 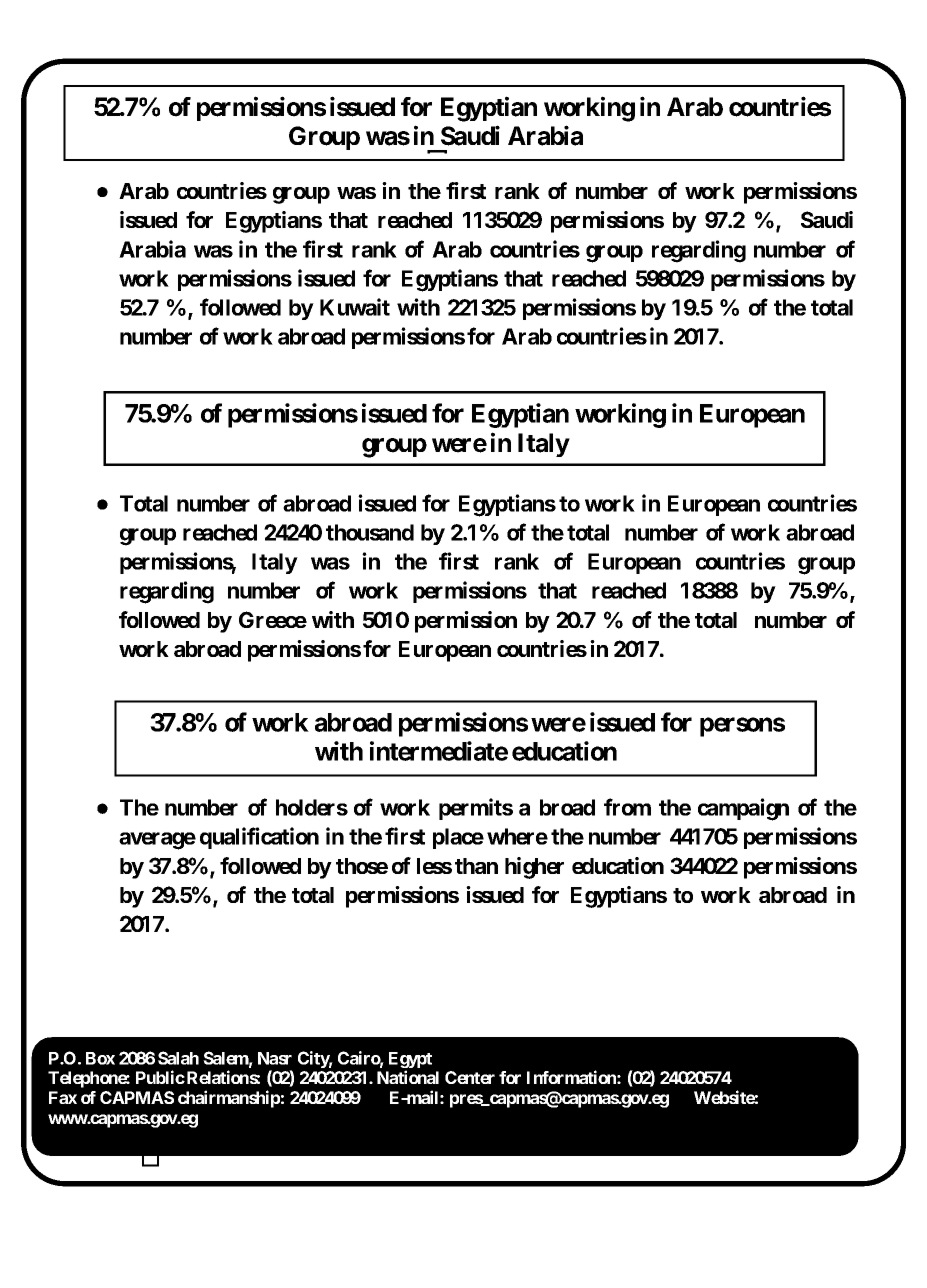 What do you see at coordinates (259, 838) in the page?
I see `qualification` at bounding box center [259, 838].
